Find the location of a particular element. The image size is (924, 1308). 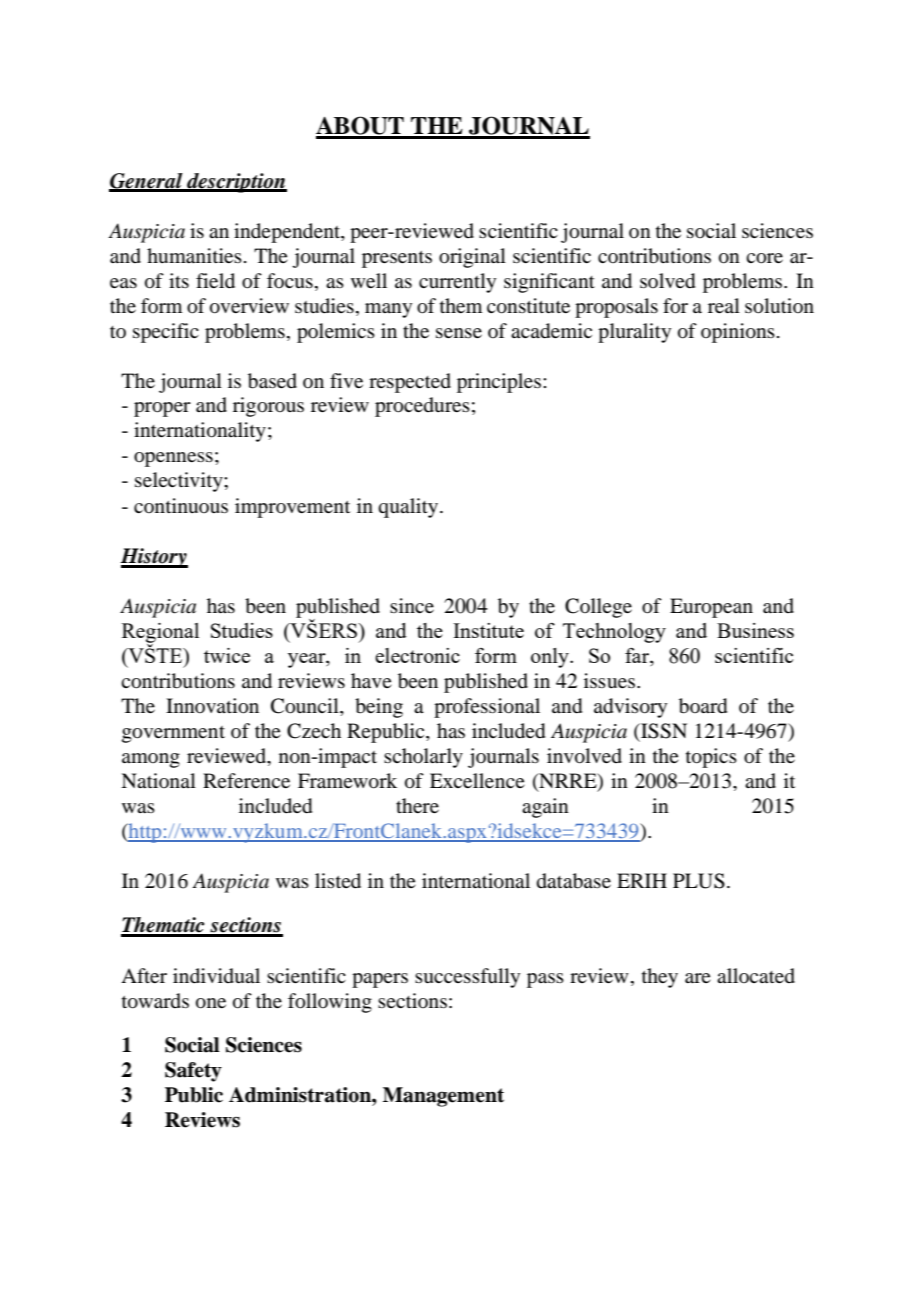

original is located at coordinates (472, 258).
